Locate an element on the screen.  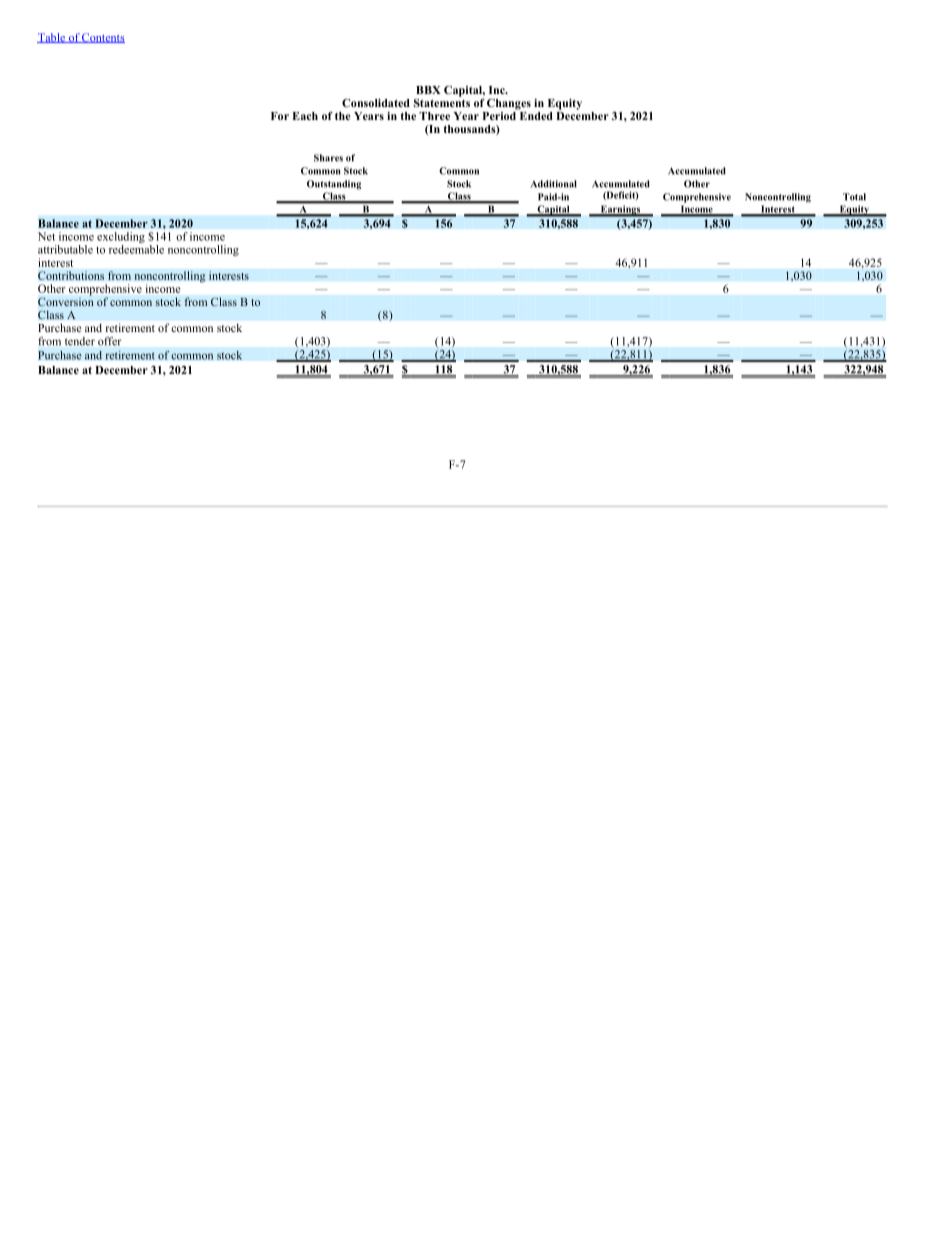
excluding is located at coordinates (121, 239).
